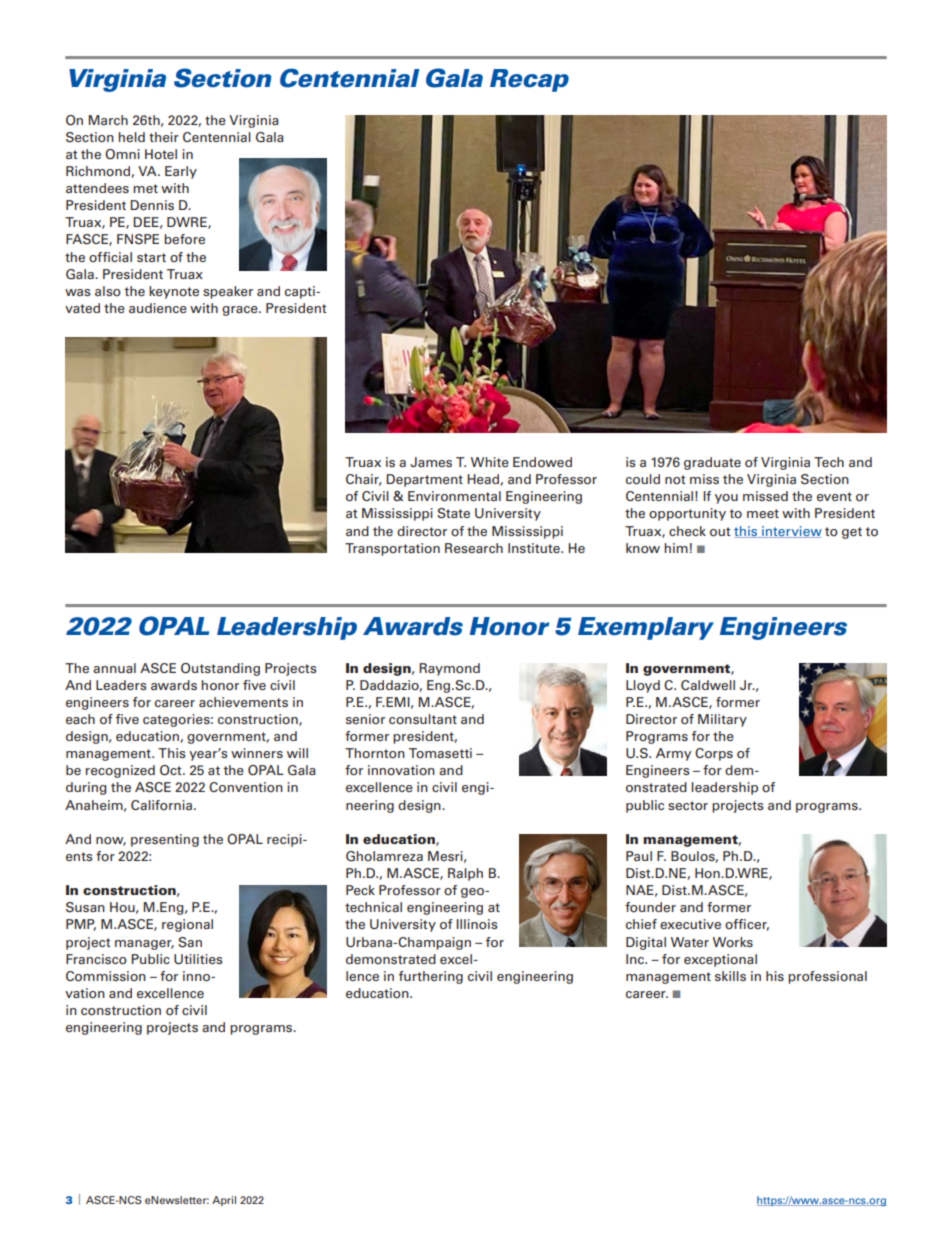  Describe the element at coordinates (730, 976) in the image. I see `skills` at that location.
